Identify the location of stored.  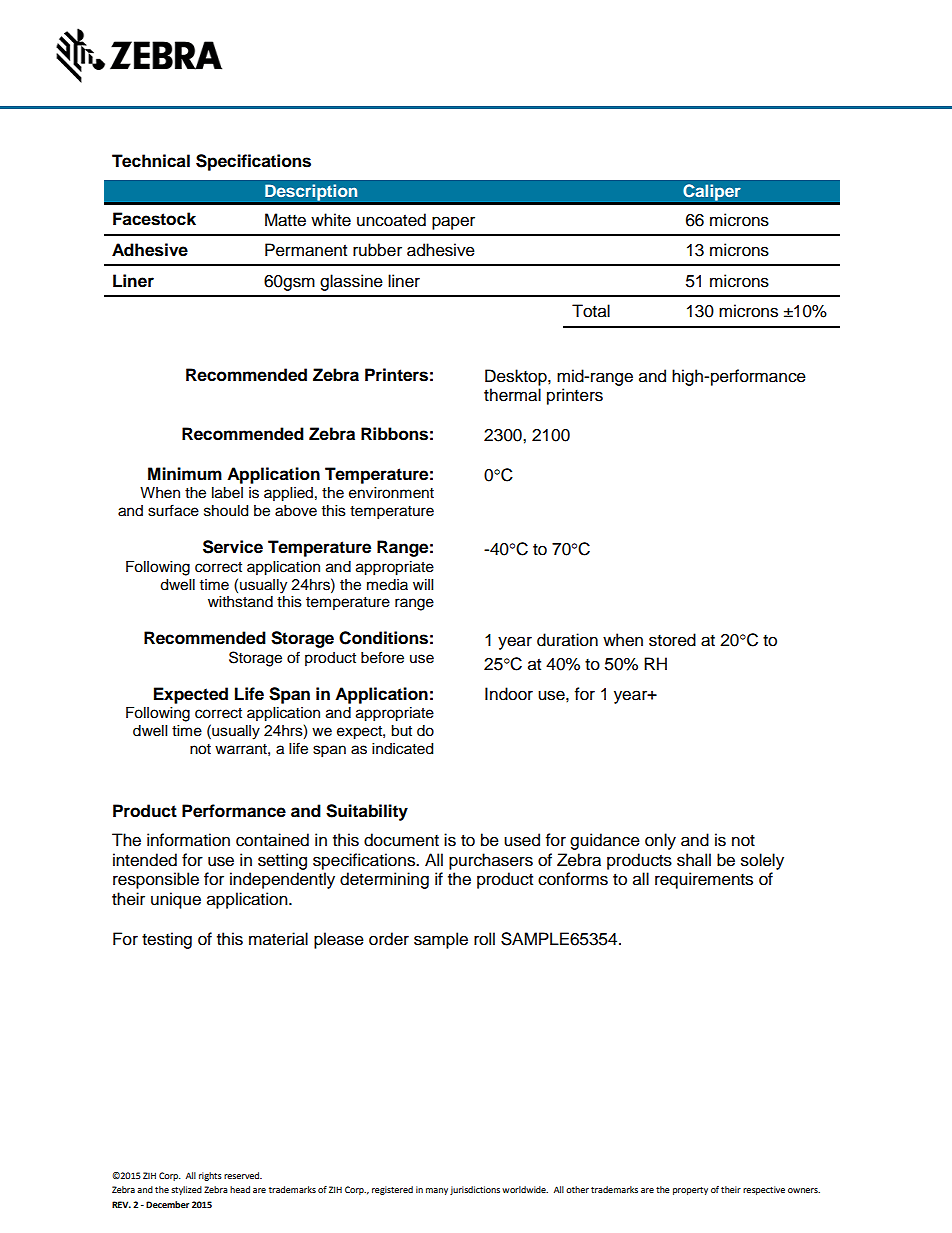
(672, 640).
